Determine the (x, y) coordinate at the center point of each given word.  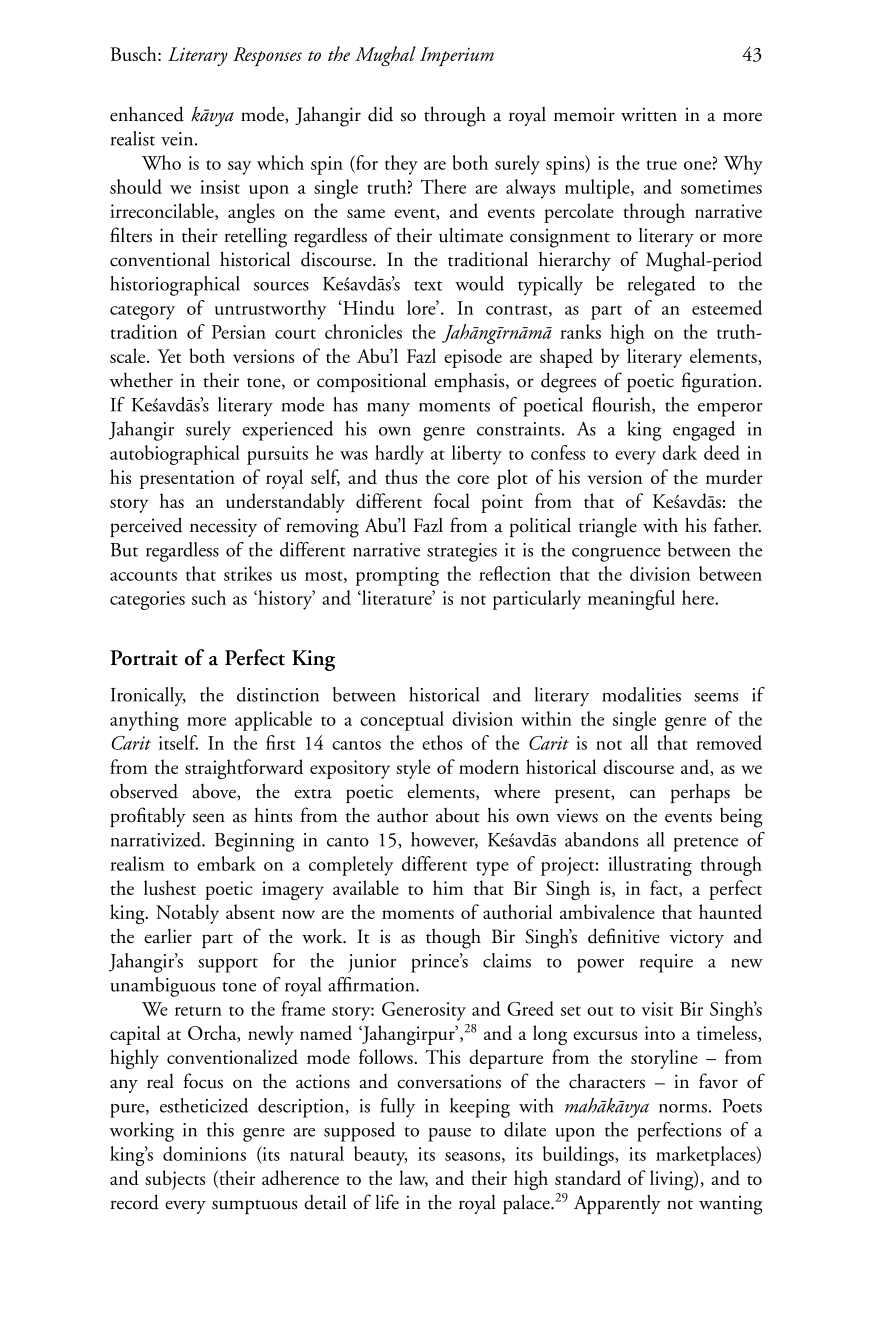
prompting (397, 576)
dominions (204, 1153)
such (209, 597)
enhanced (147, 114)
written (649, 114)
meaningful (631, 600)
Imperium (457, 56)
